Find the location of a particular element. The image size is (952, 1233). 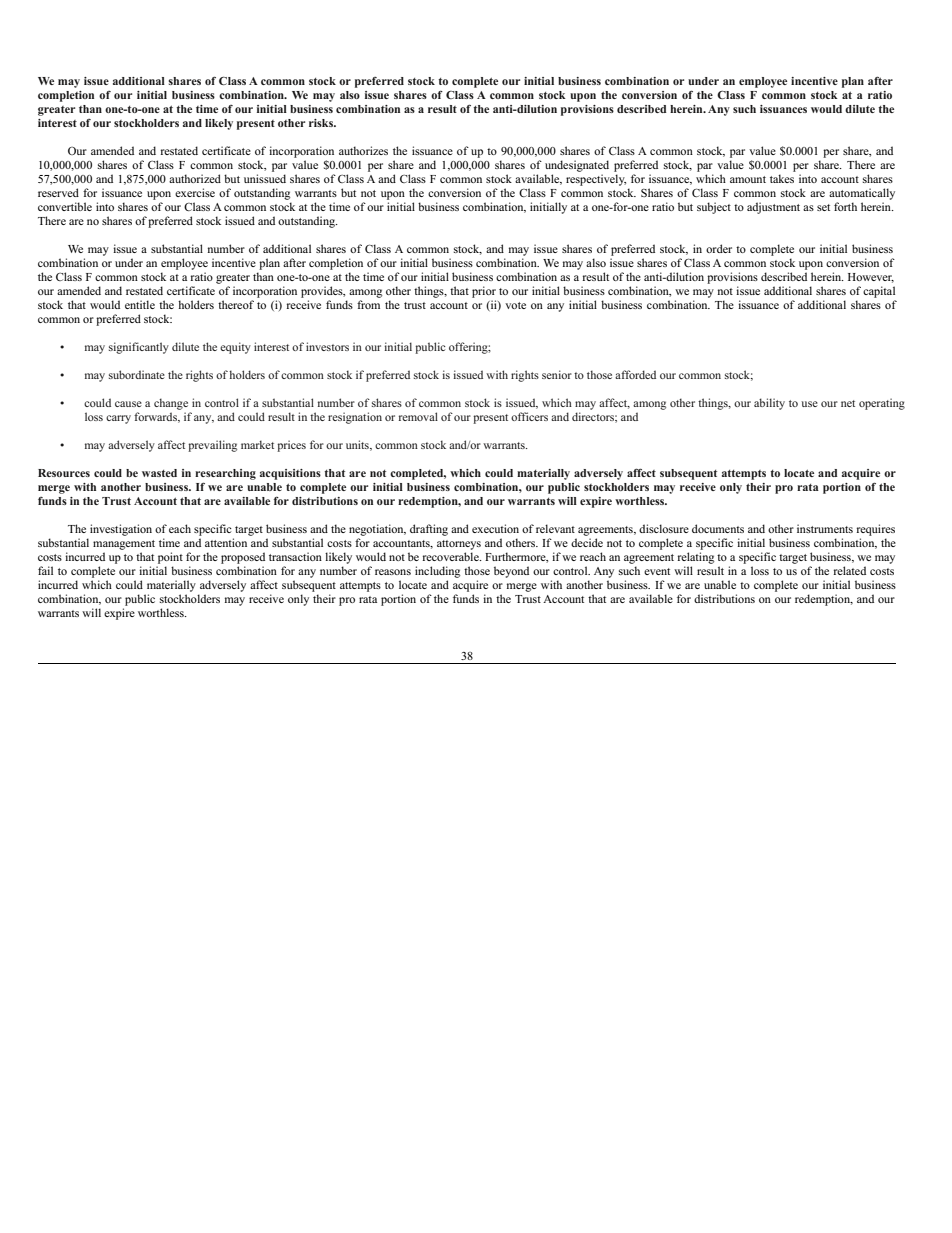

afforded is located at coordinates (635, 374).
